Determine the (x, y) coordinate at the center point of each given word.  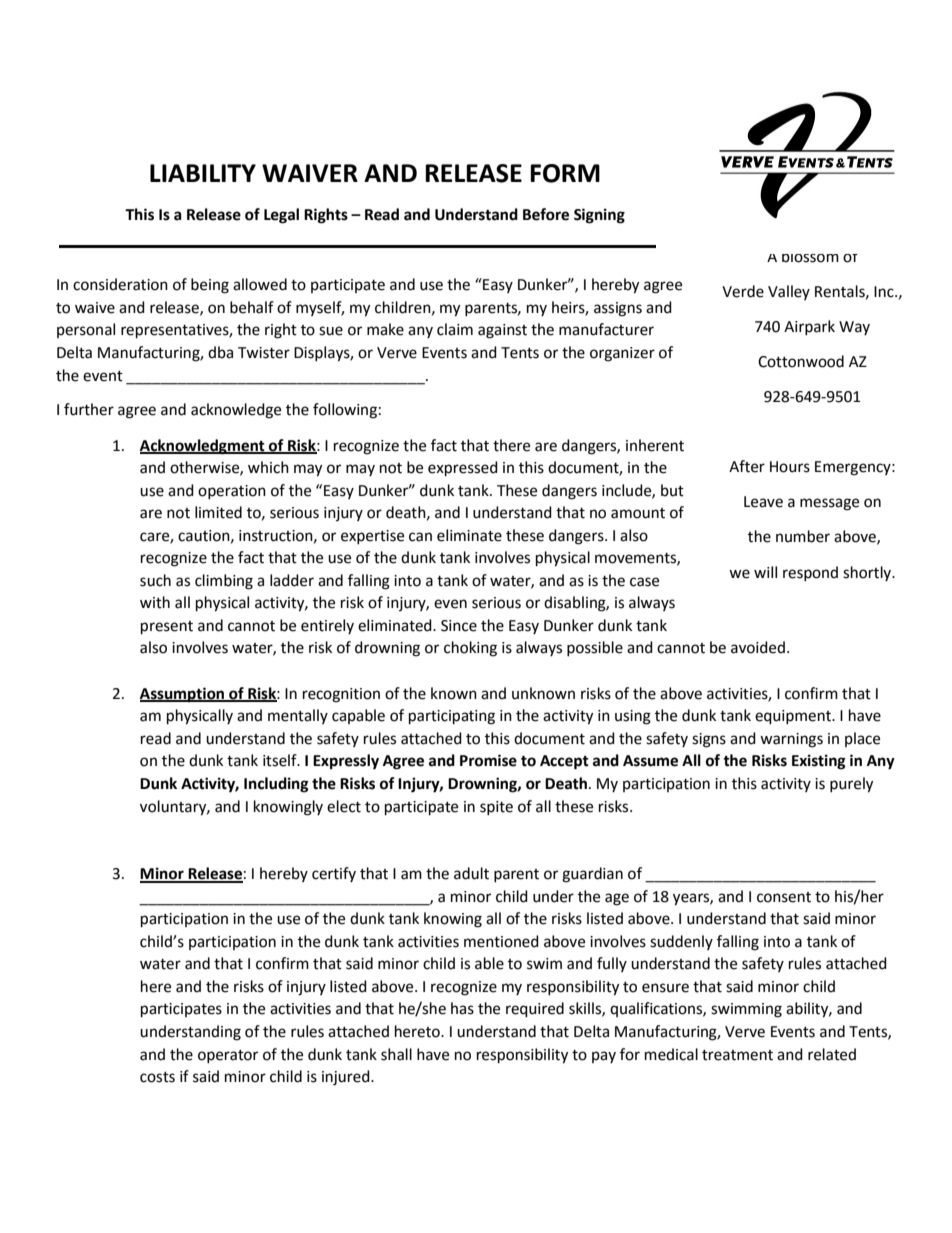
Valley (789, 292)
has (462, 1008)
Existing (819, 762)
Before (546, 214)
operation (232, 492)
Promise (488, 760)
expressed (463, 469)
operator (228, 1056)
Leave (763, 502)
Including (276, 785)
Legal (281, 216)
